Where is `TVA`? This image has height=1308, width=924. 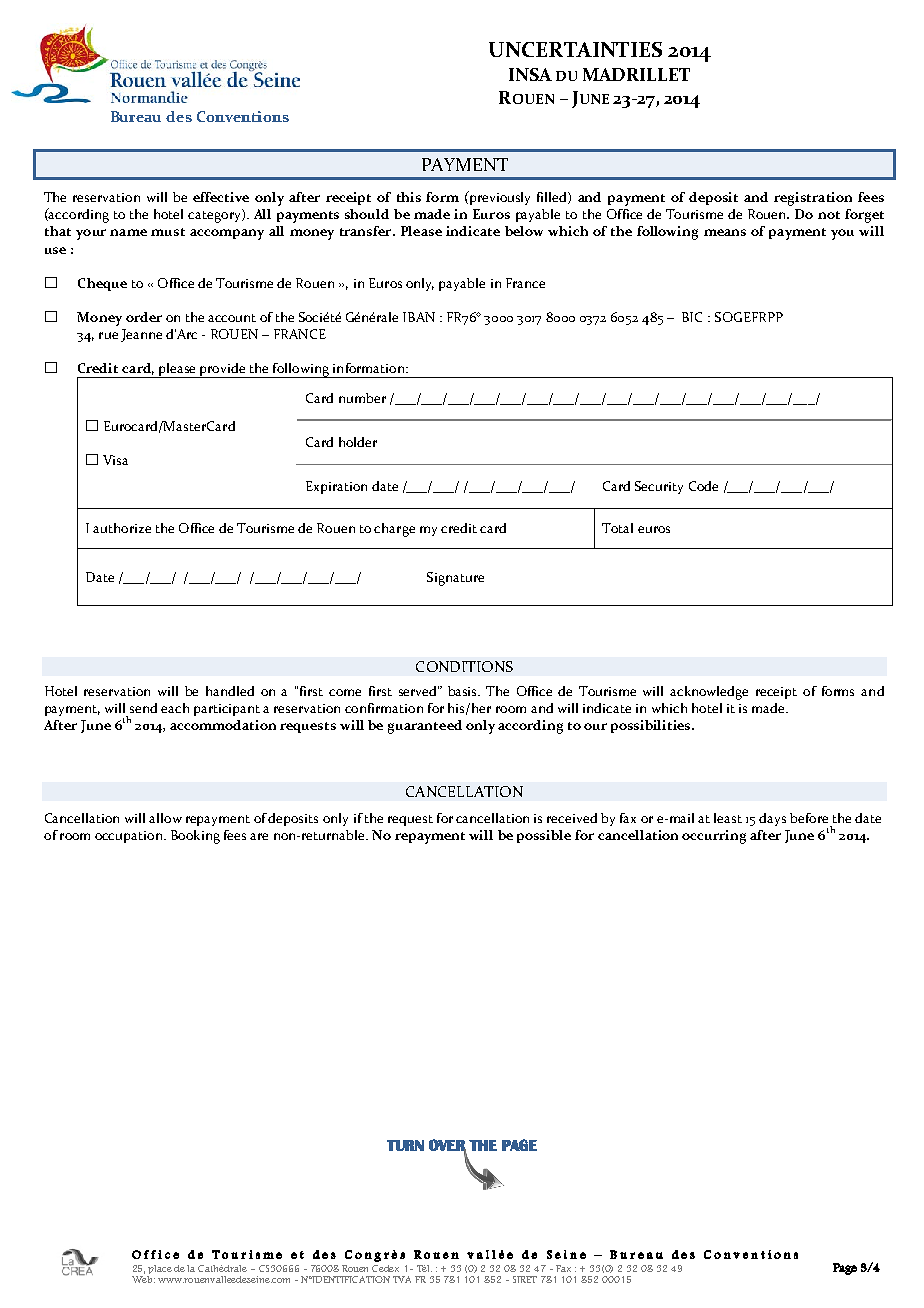
TVA is located at coordinates (402, 1279).
